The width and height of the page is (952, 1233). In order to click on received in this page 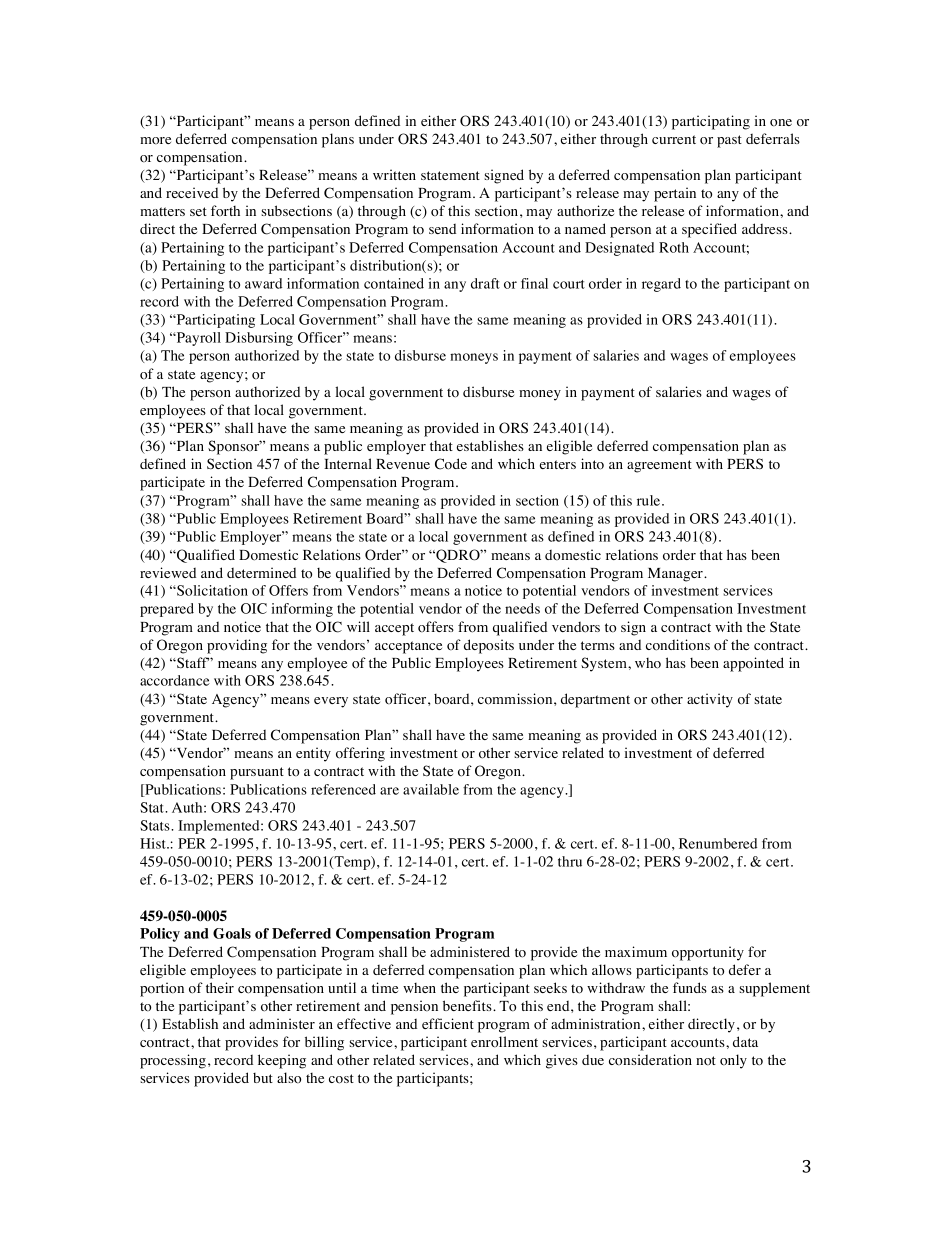, I will do `click(192, 192)`.
